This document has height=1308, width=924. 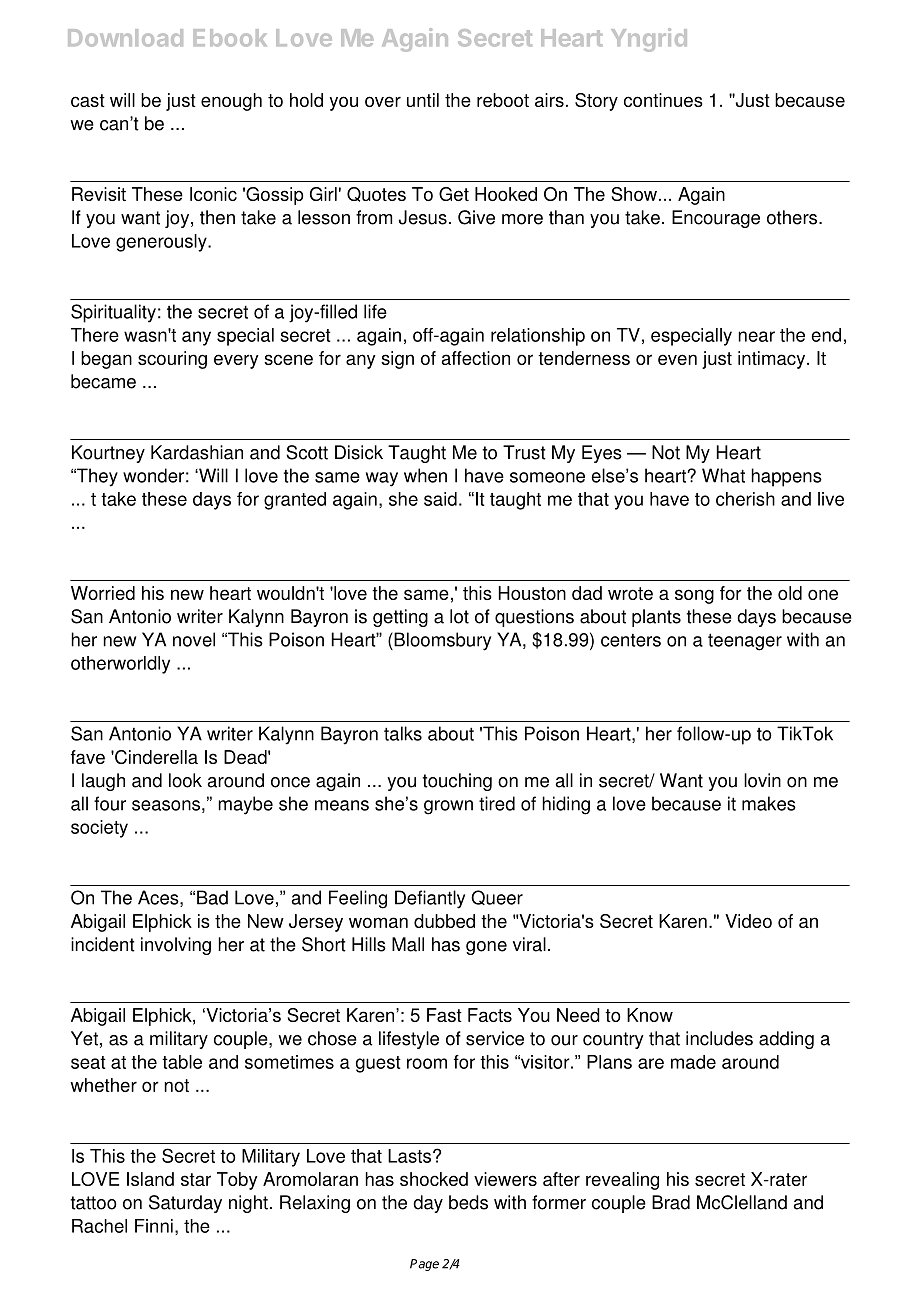 What do you see at coordinates (748, 921) in the document?
I see `Video` at bounding box center [748, 921].
